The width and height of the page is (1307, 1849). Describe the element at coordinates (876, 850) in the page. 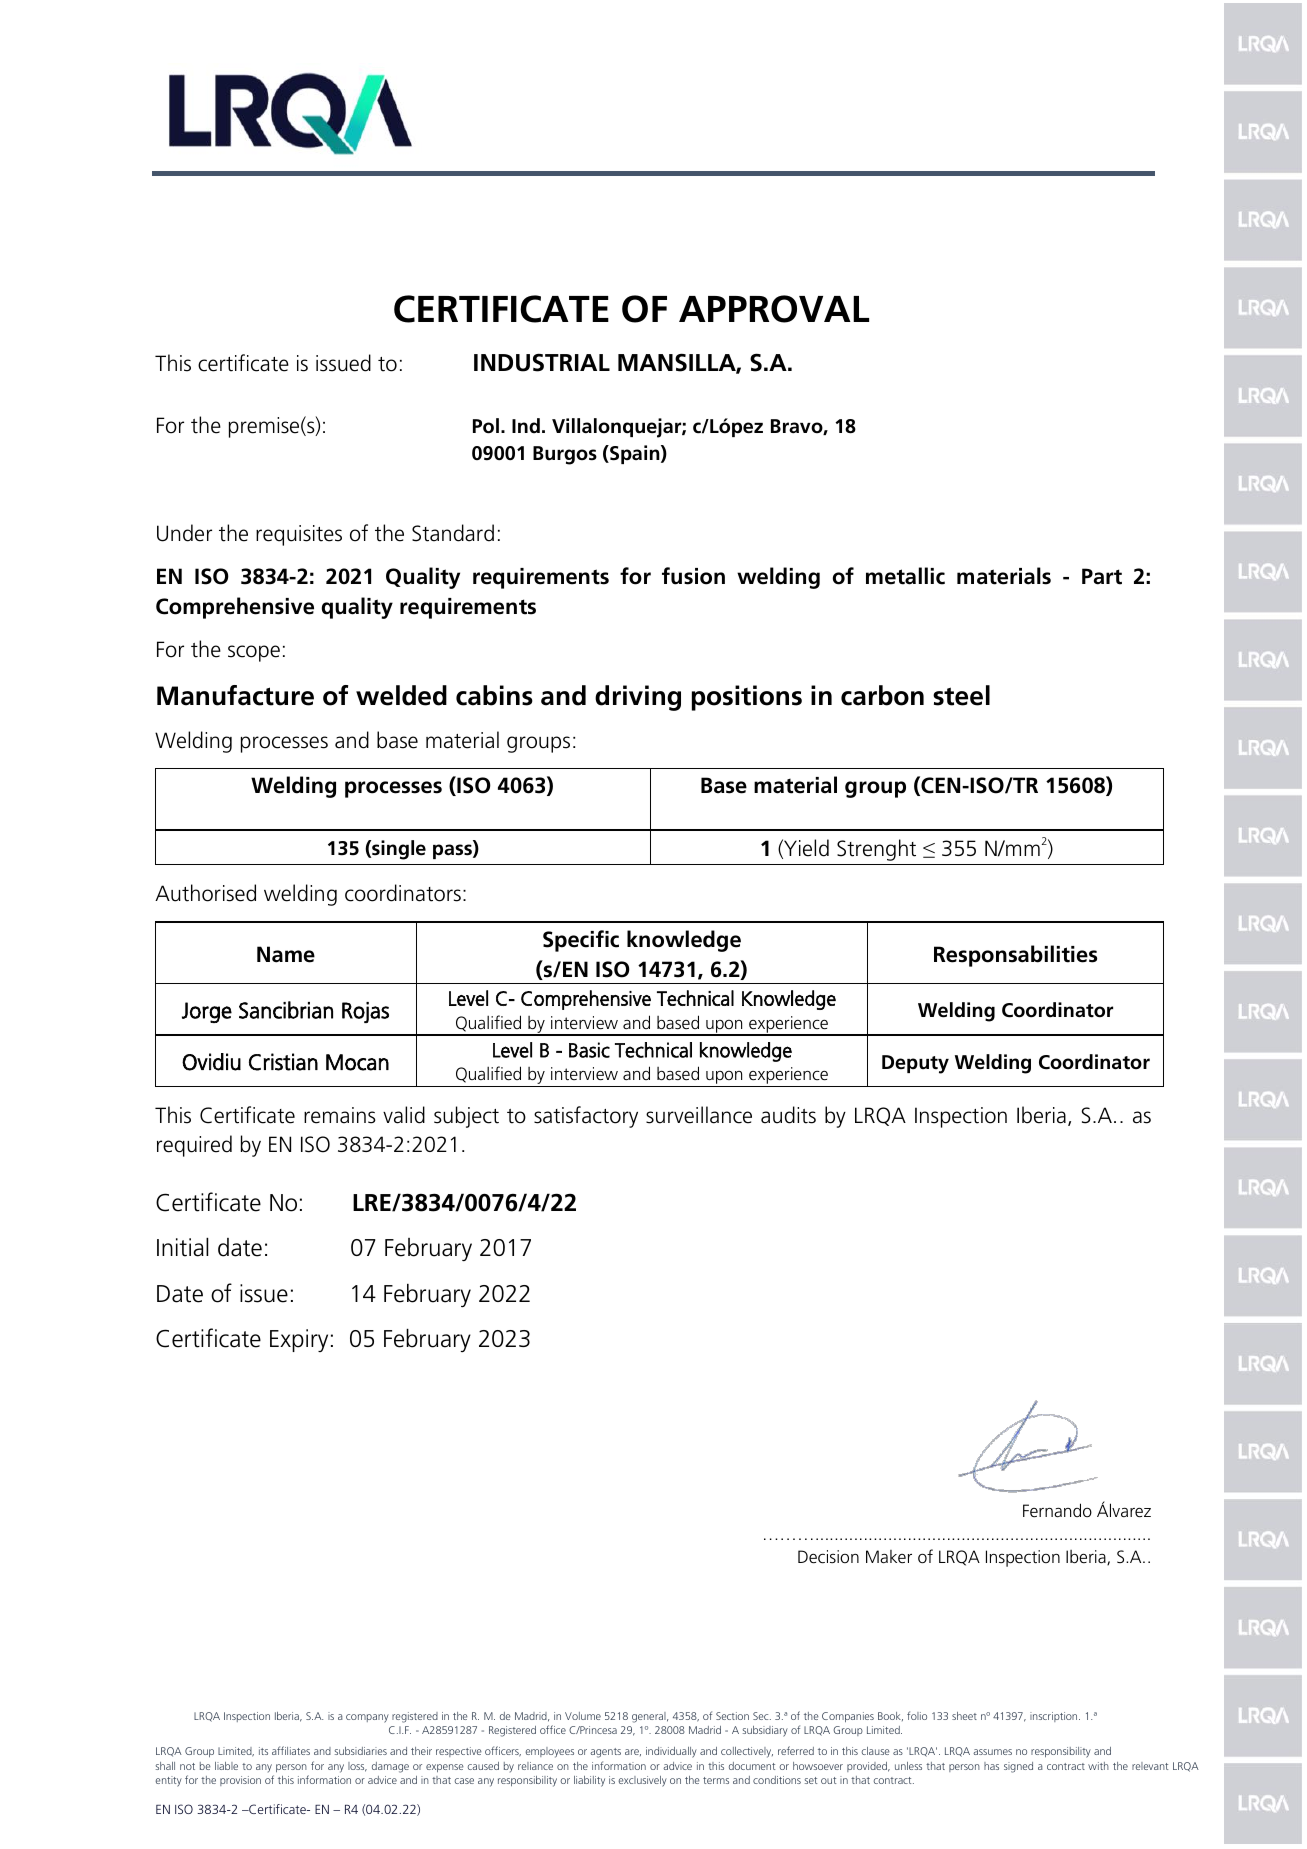

I see `Strenght` at that location.
